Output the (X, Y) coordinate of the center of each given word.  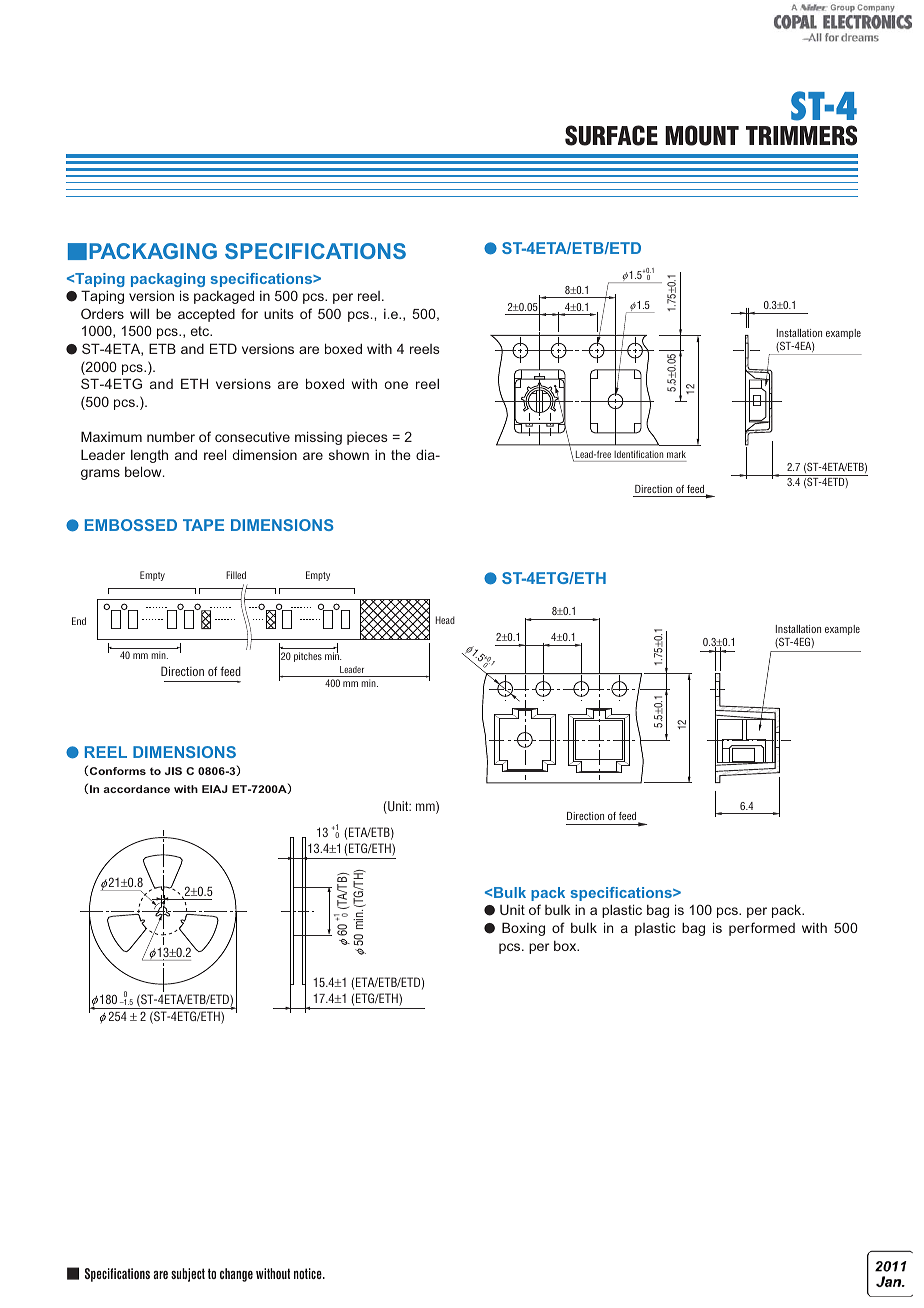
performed (762, 929)
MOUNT (702, 135)
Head (445, 620)
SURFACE (611, 135)
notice (309, 1273)
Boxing (523, 929)
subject (188, 1275)
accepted (206, 315)
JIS (173, 771)
